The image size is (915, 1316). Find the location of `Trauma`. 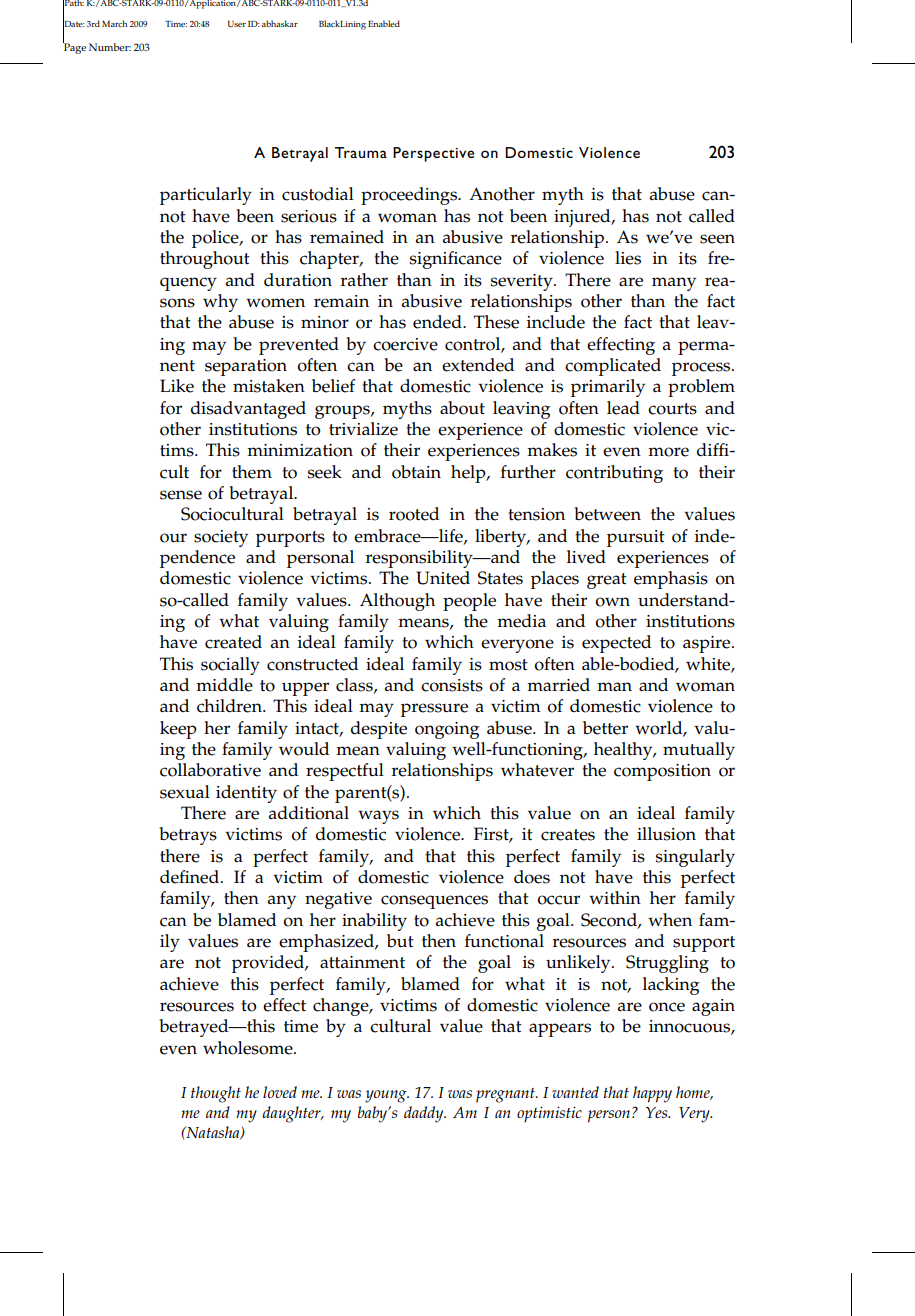

Trauma is located at coordinates (361, 152).
